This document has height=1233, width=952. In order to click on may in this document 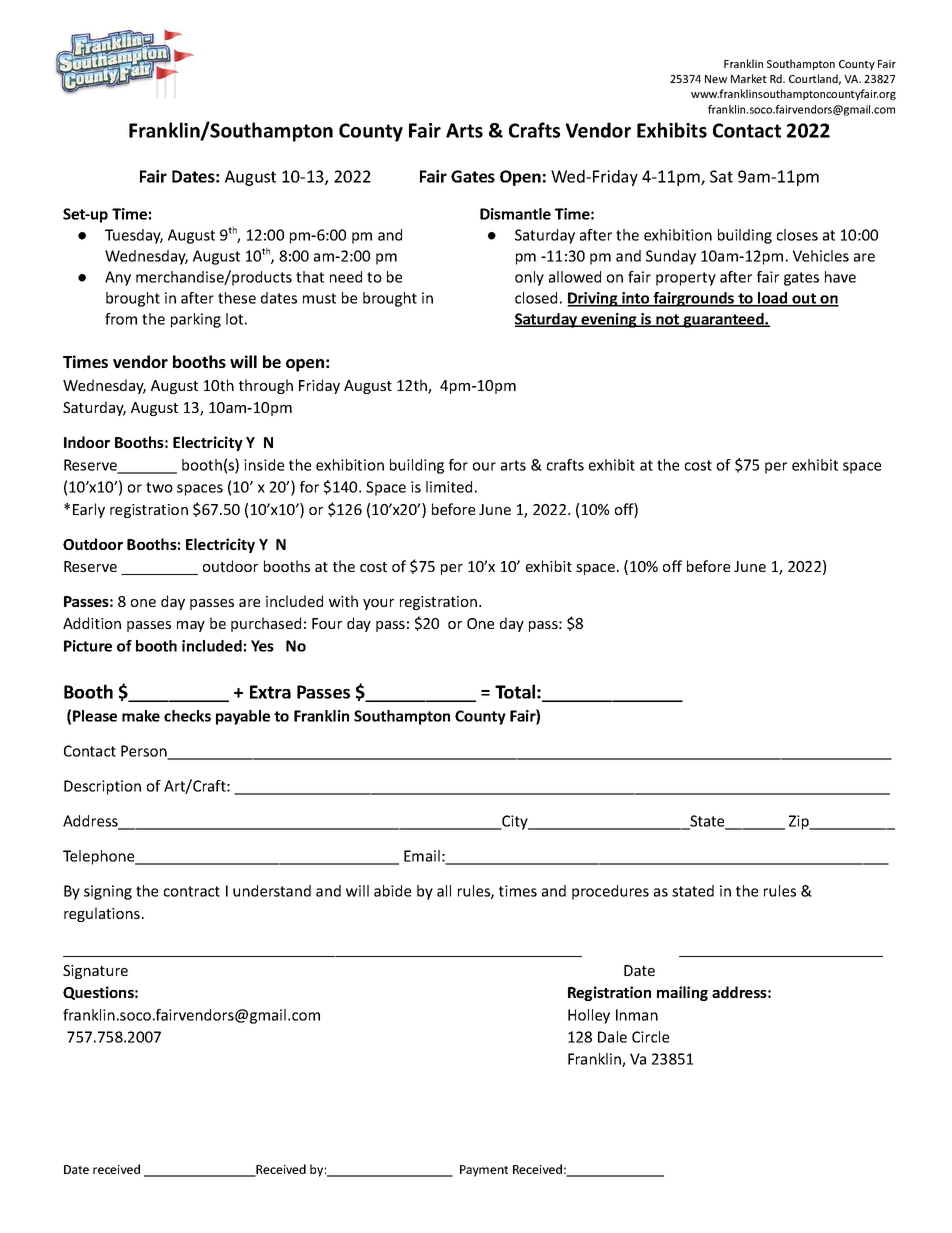, I will do `click(191, 626)`.
